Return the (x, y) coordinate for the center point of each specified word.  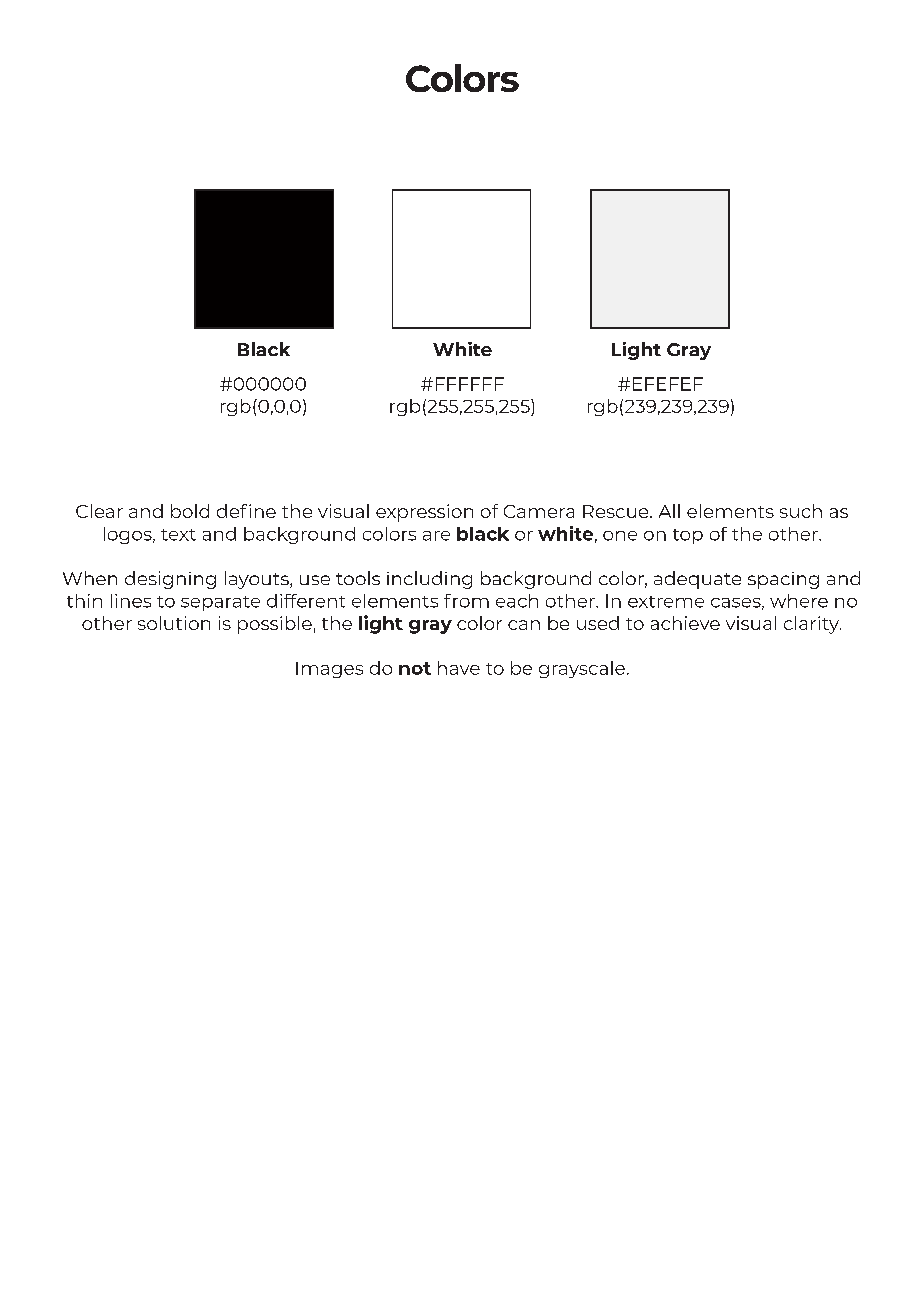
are (436, 536)
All (669, 511)
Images (329, 670)
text (178, 535)
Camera (539, 511)
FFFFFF (470, 384)
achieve (685, 623)
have (459, 668)
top (688, 536)
